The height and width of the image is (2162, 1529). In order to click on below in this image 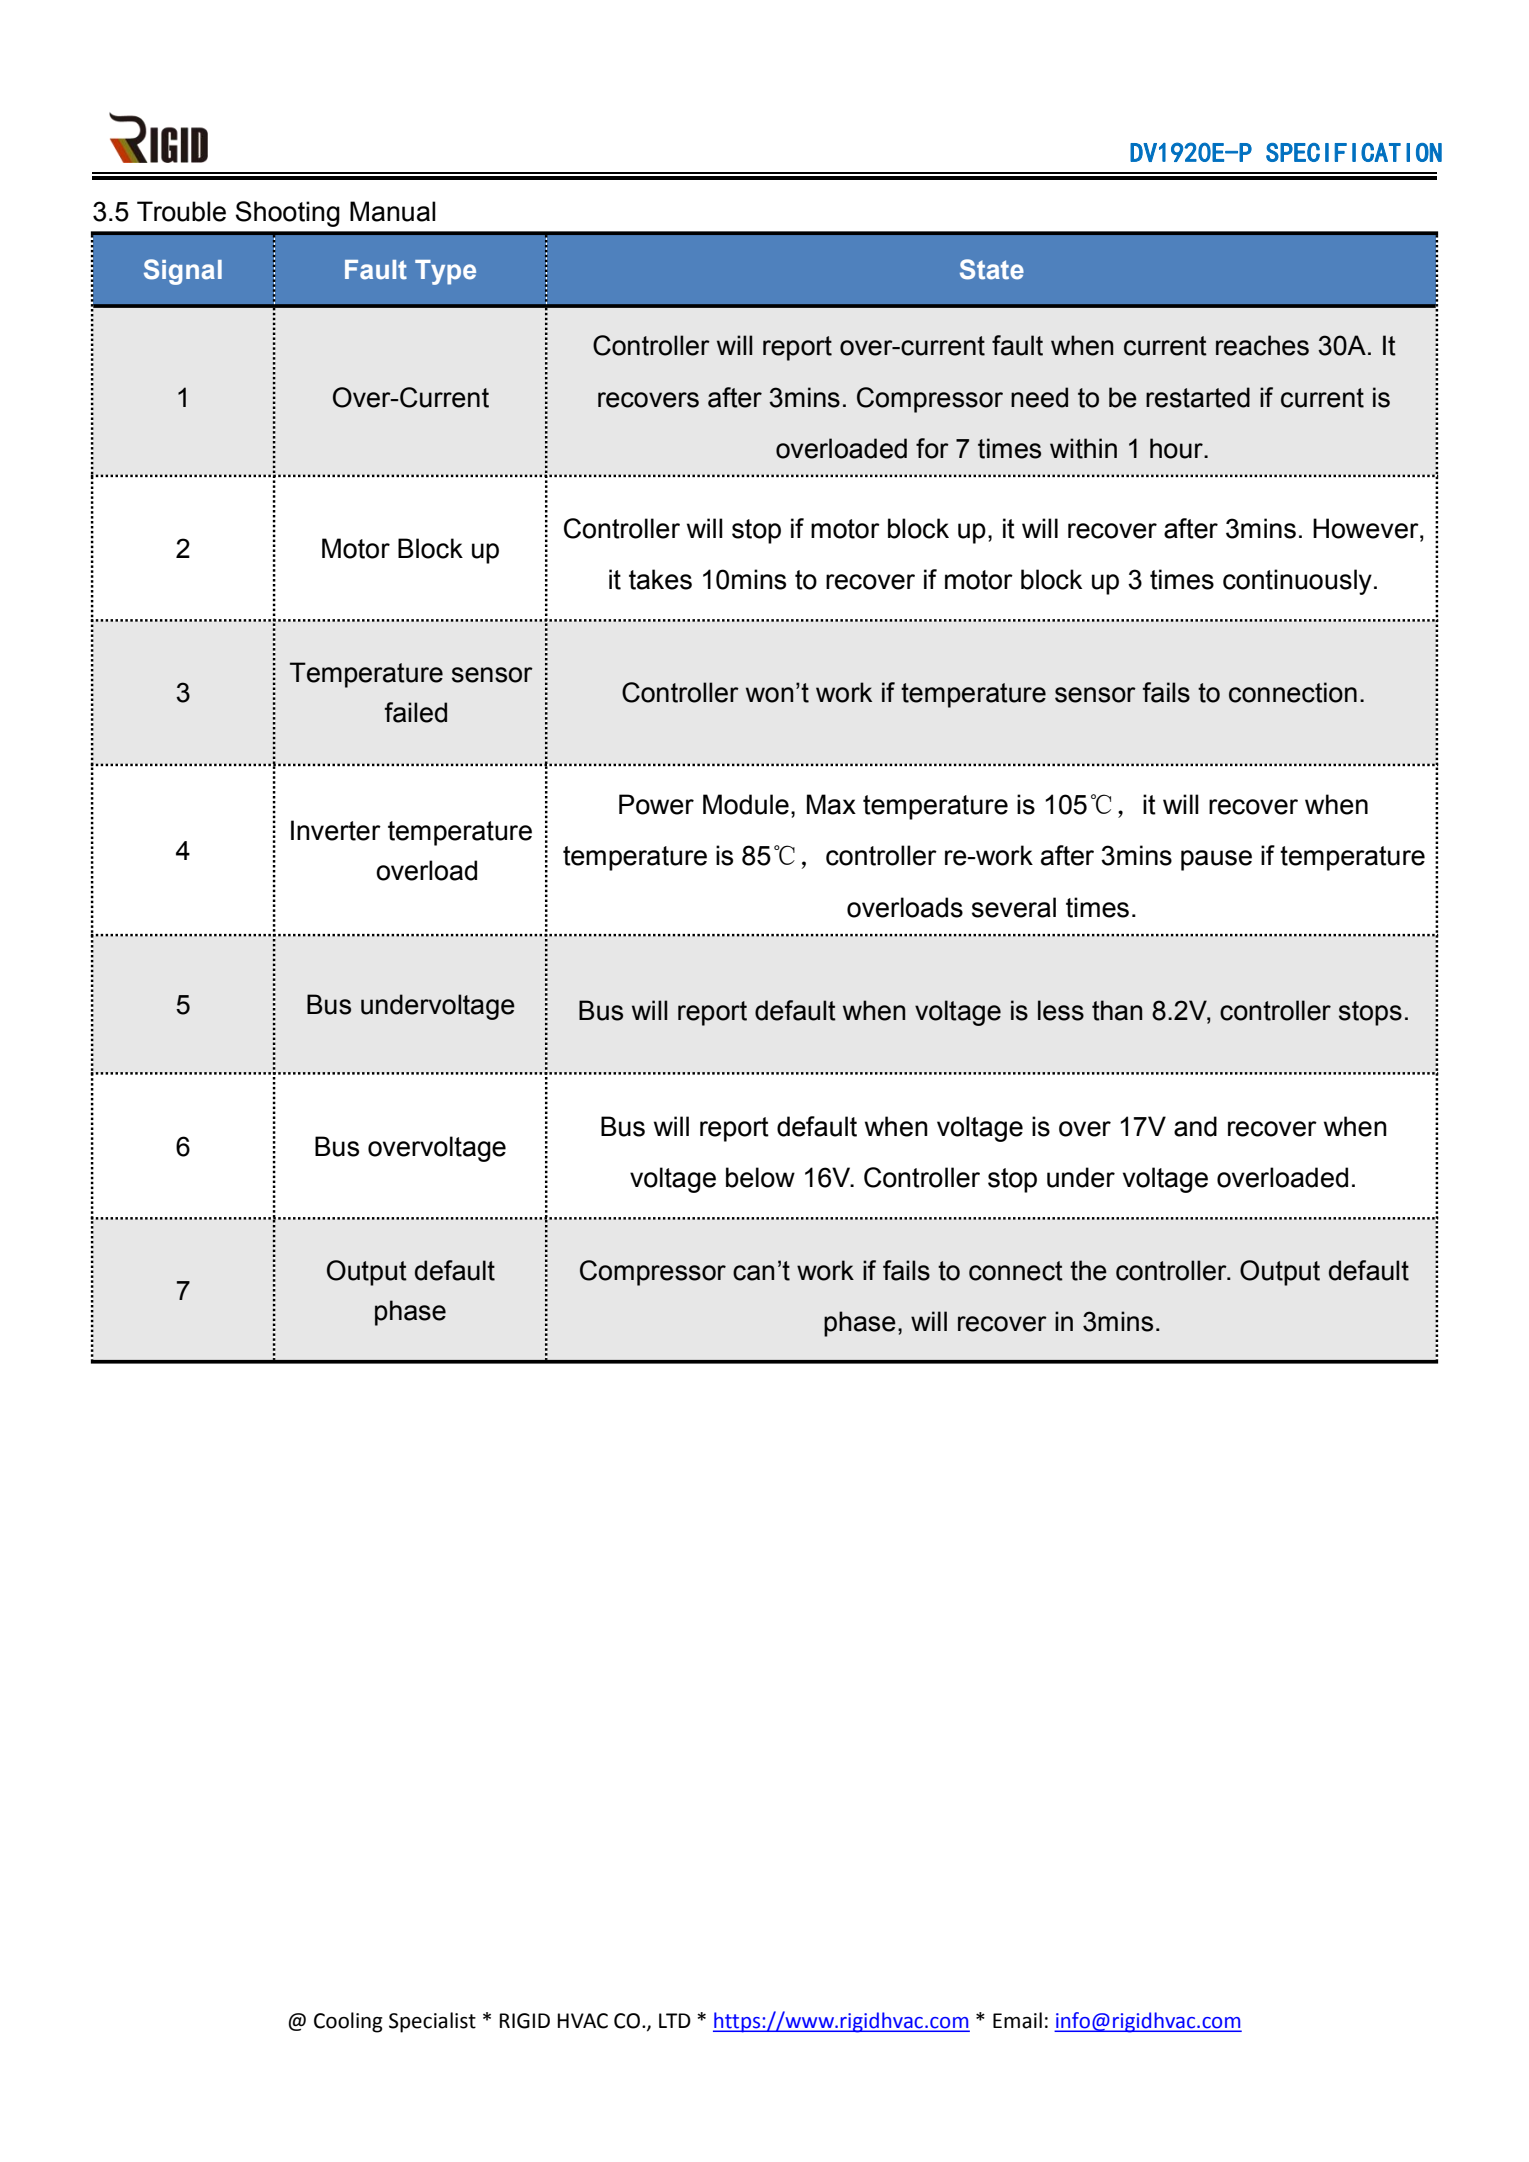, I will do `click(760, 1177)`.
